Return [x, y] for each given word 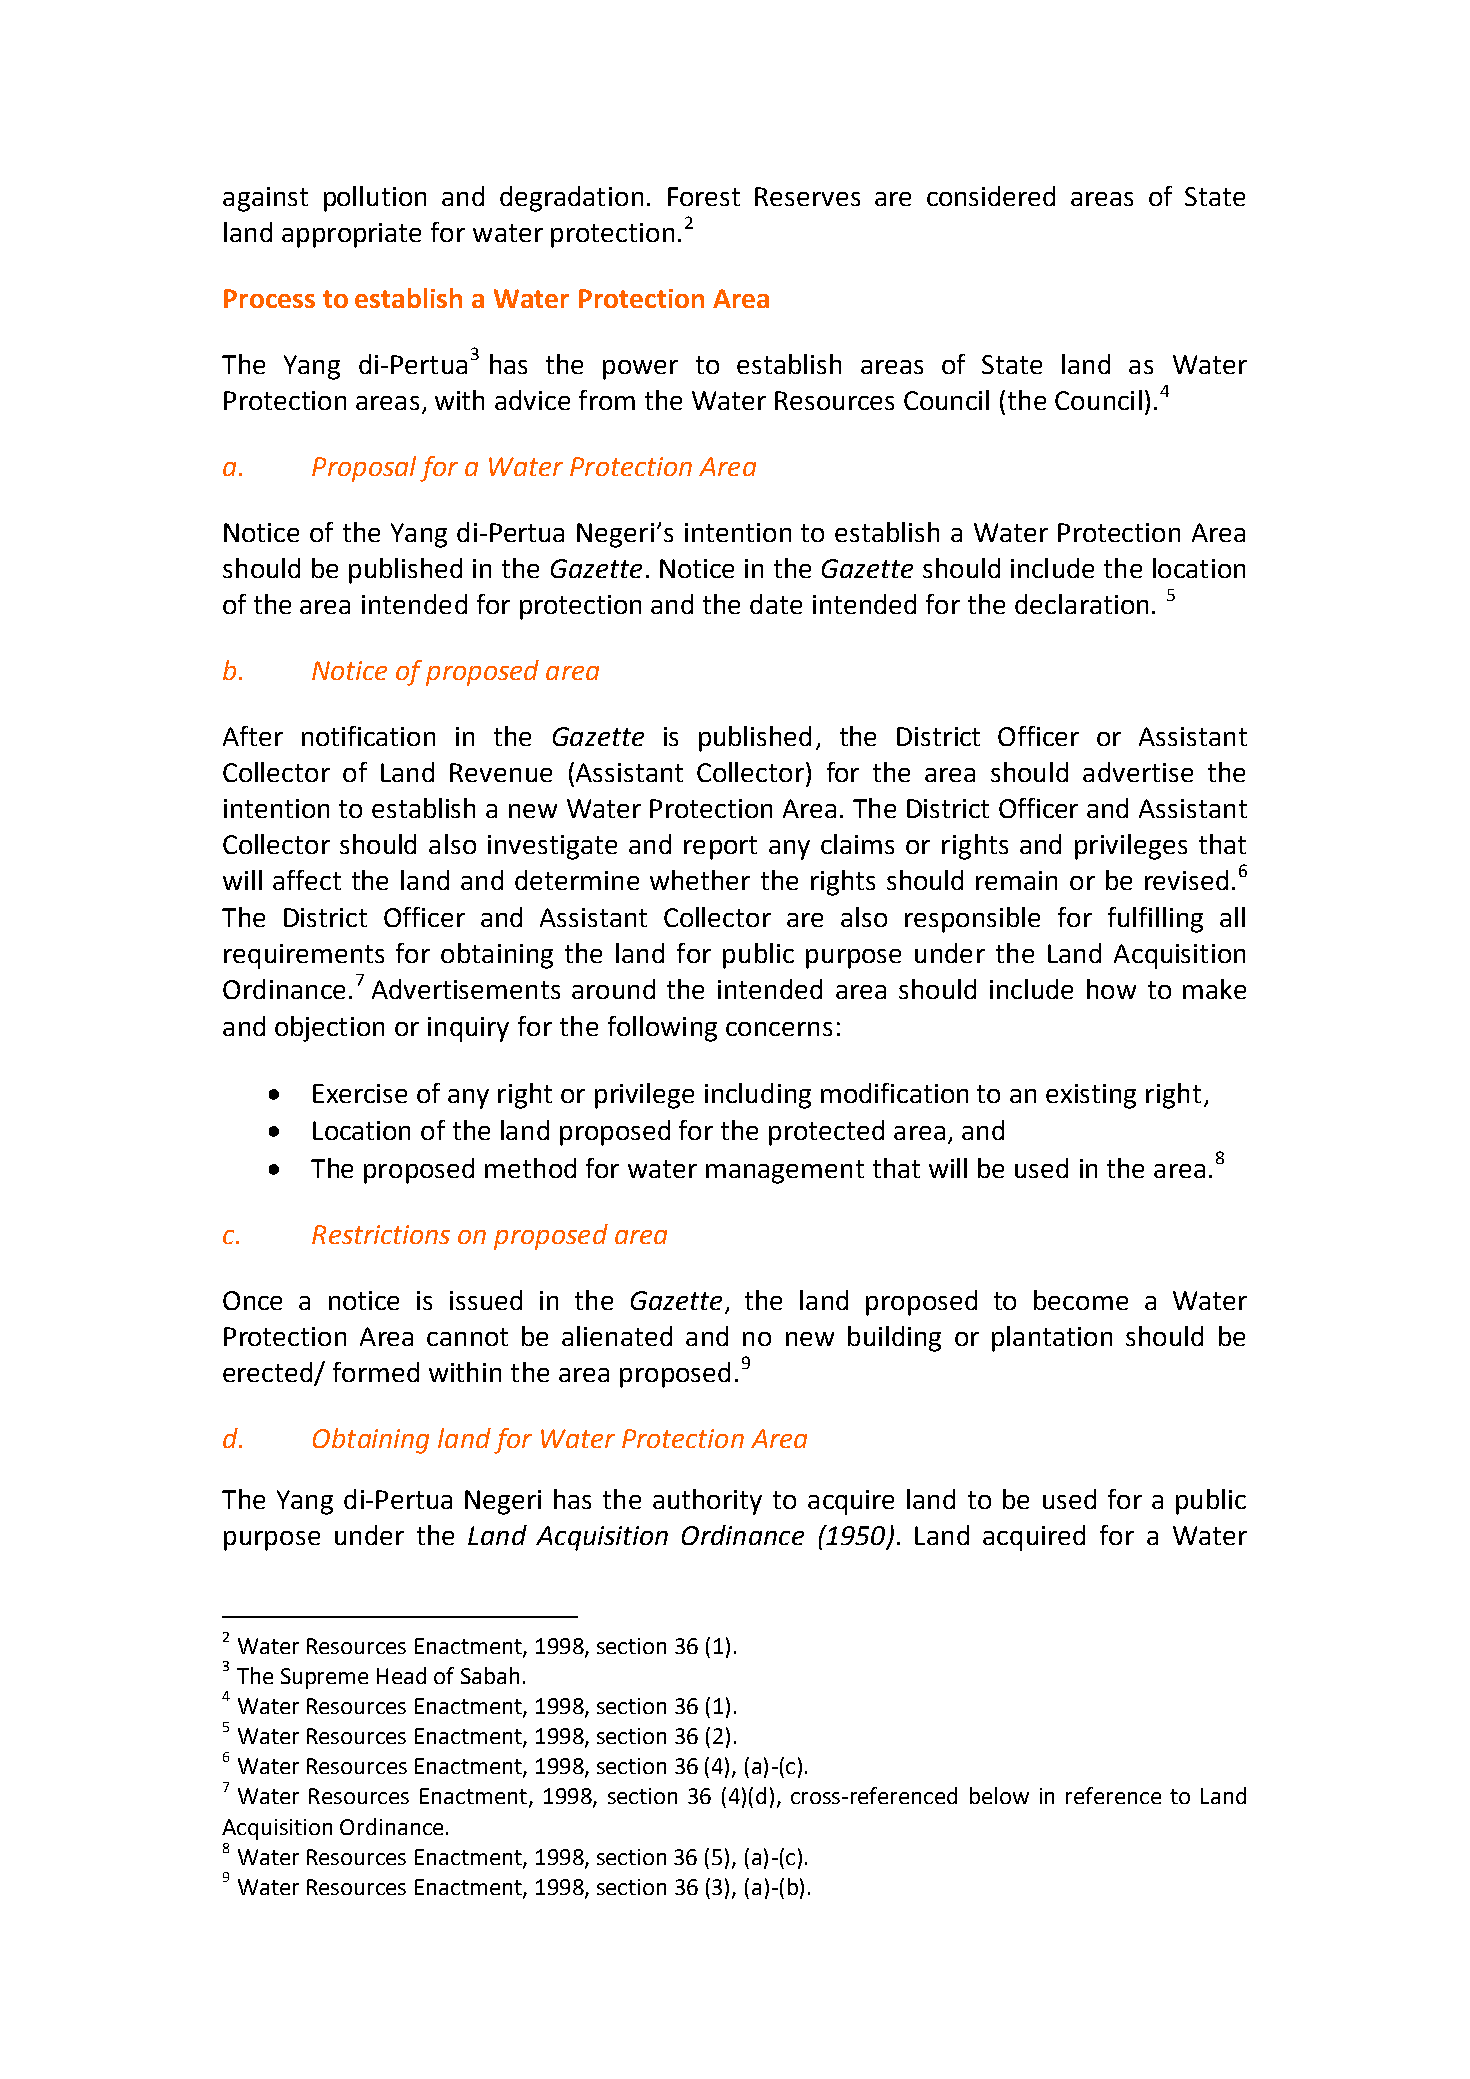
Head [401, 1675]
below [999, 1795]
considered [991, 196]
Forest [704, 196]
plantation [1052, 1339]
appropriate [351, 235]
